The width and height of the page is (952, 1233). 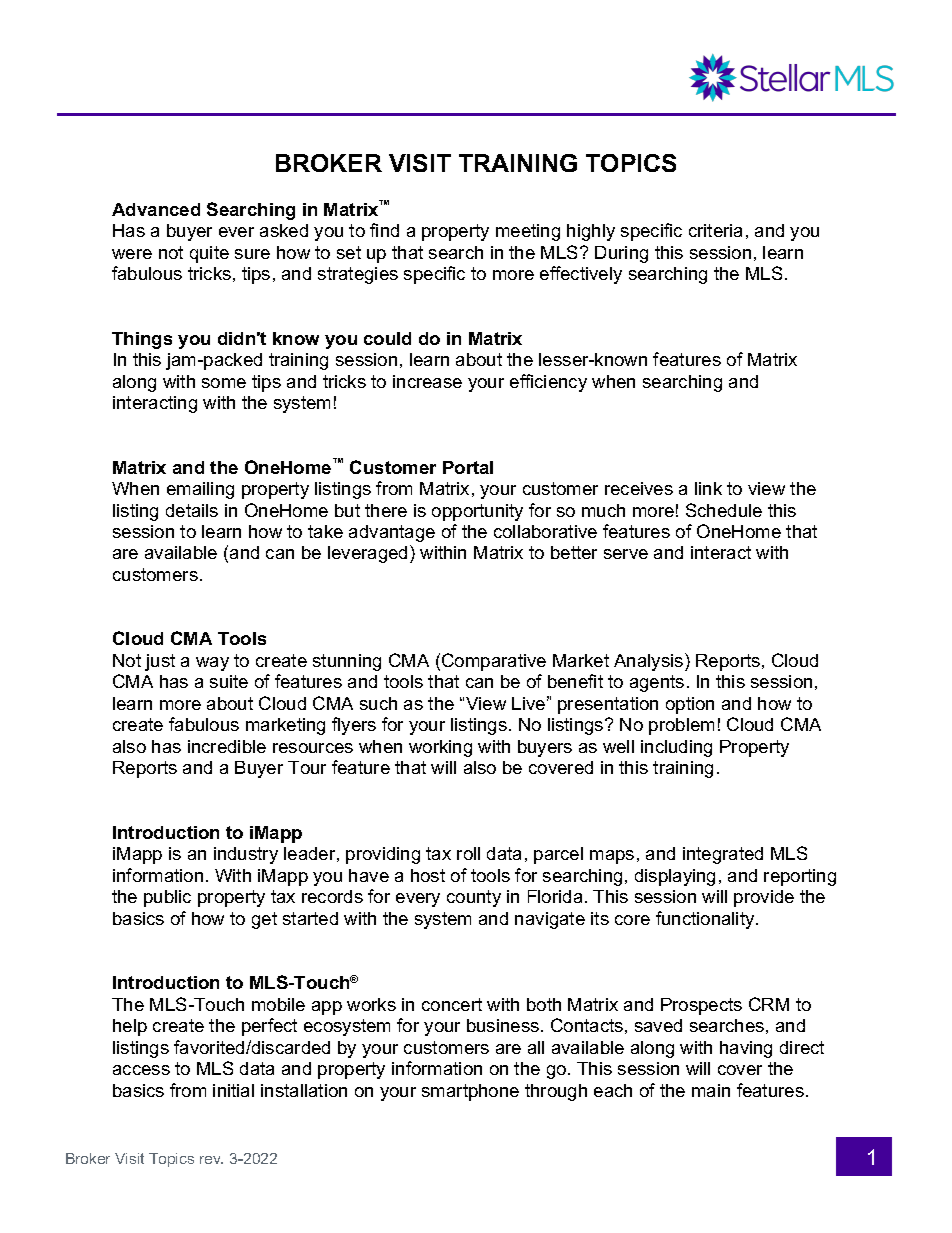 What do you see at coordinates (212, 664) in the page?
I see `way` at bounding box center [212, 664].
